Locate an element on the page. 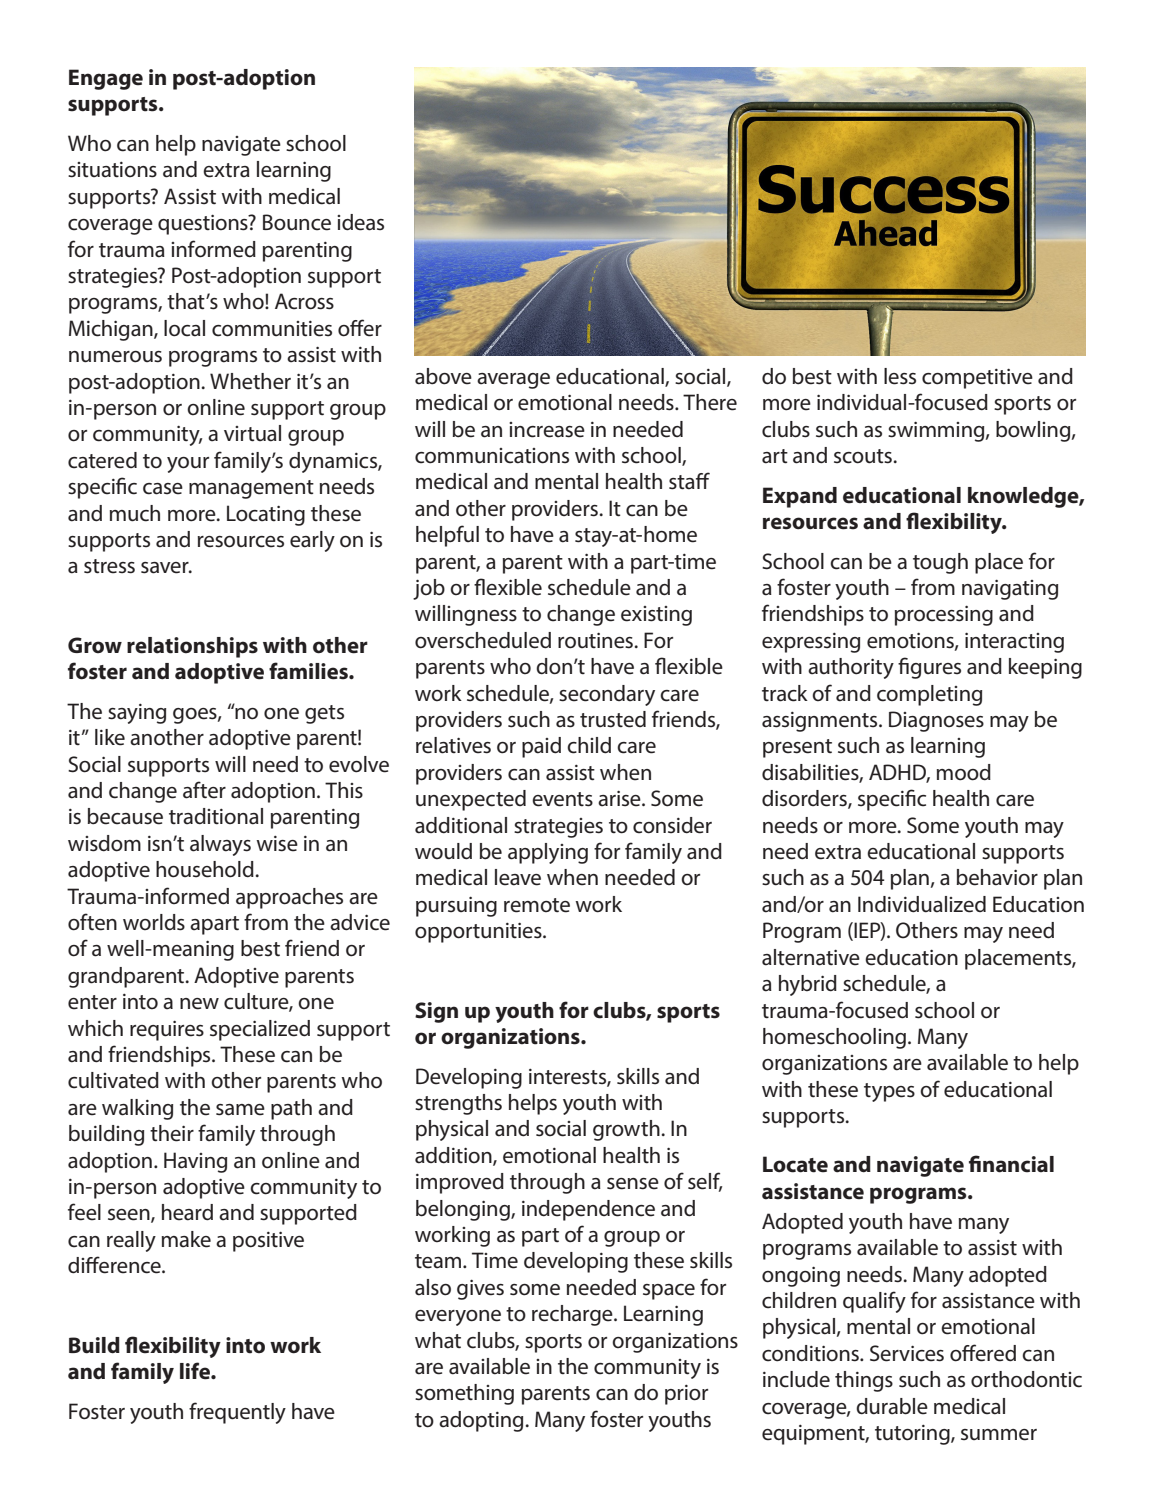 Image resolution: width=1154 pixels, height=1494 pixels. ideas is located at coordinates (360, 222).
